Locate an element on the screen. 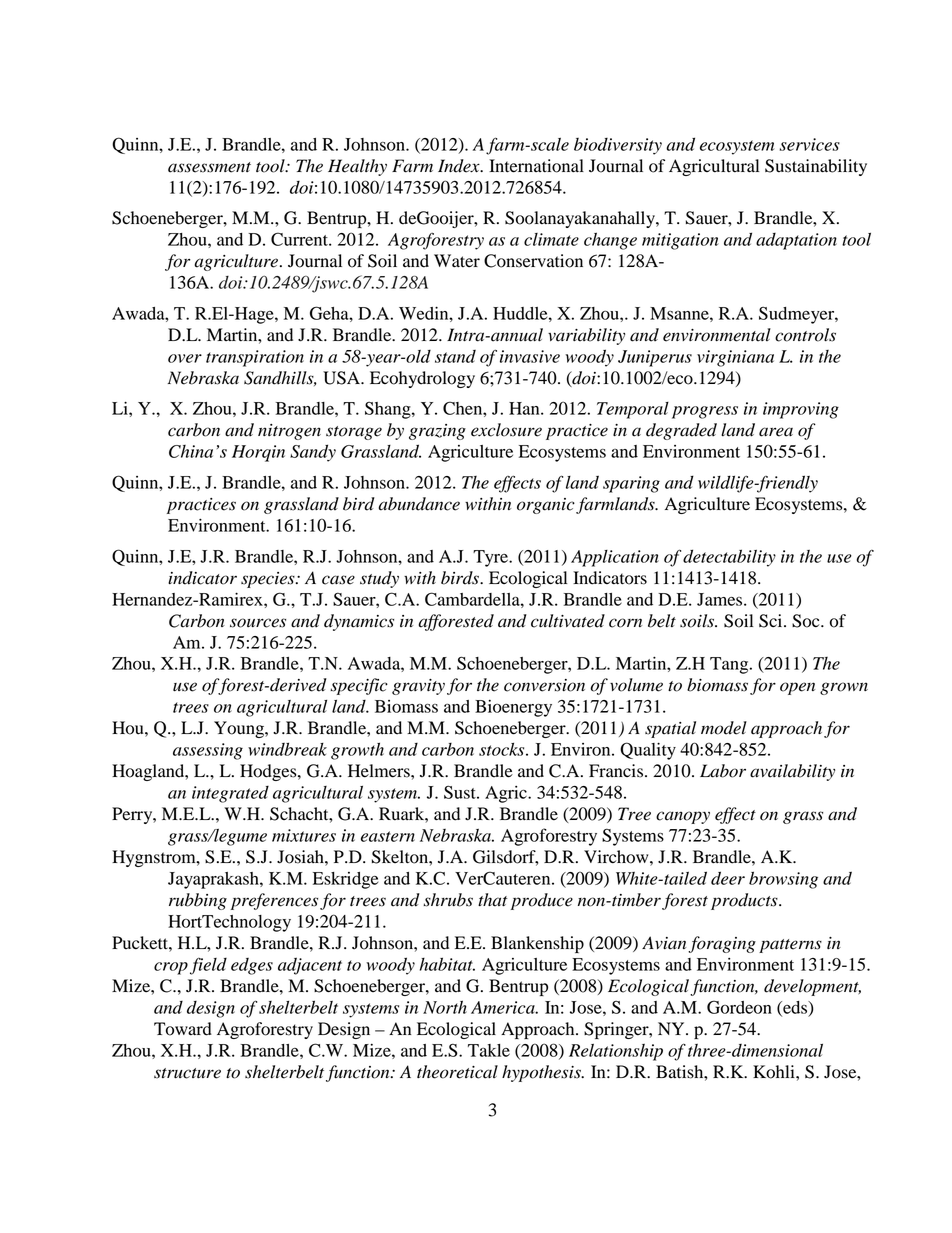 The height and width of the screenshot is (1233, 952). assessment is located at coordinates (209, 167).
